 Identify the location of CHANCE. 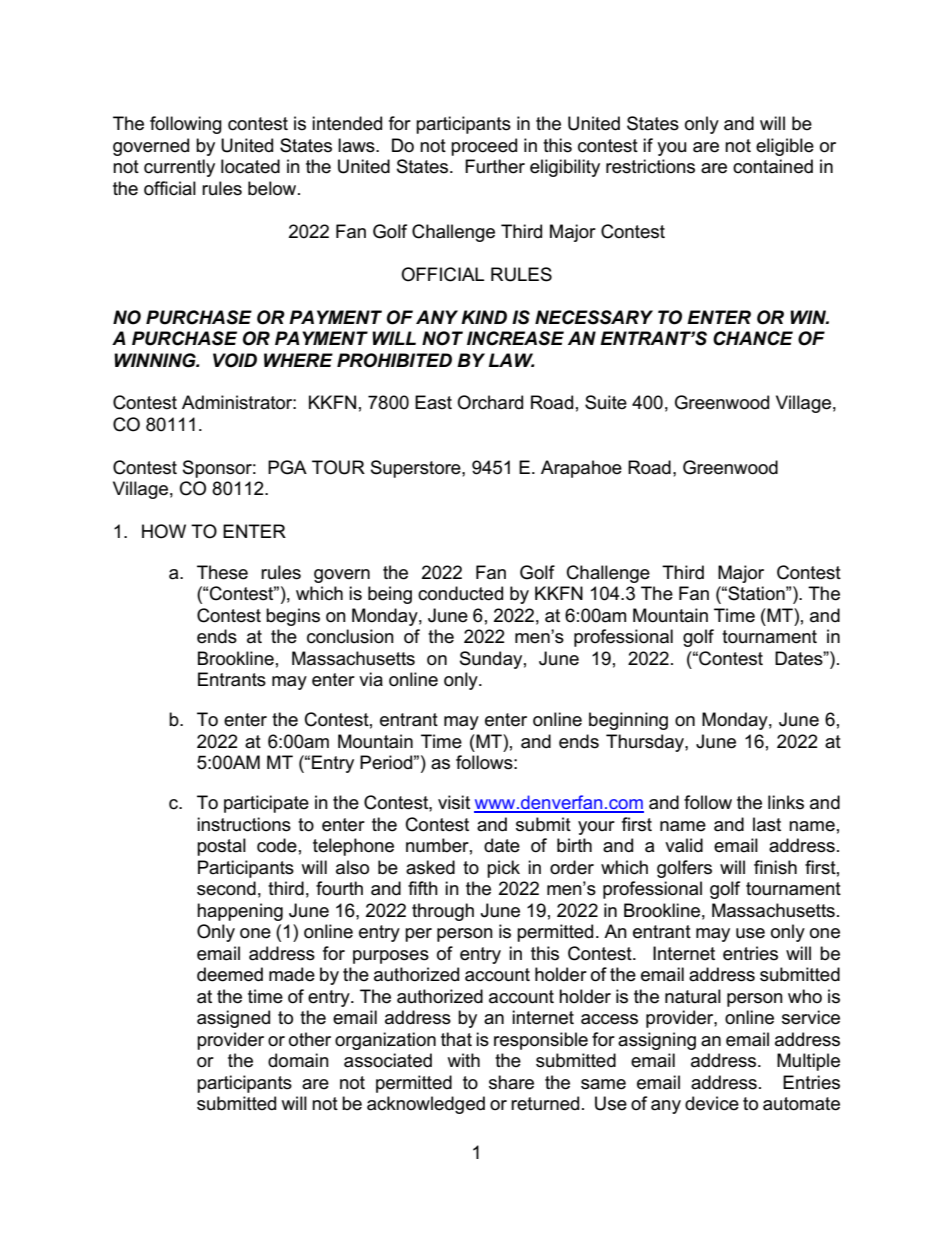
(753, 338).
